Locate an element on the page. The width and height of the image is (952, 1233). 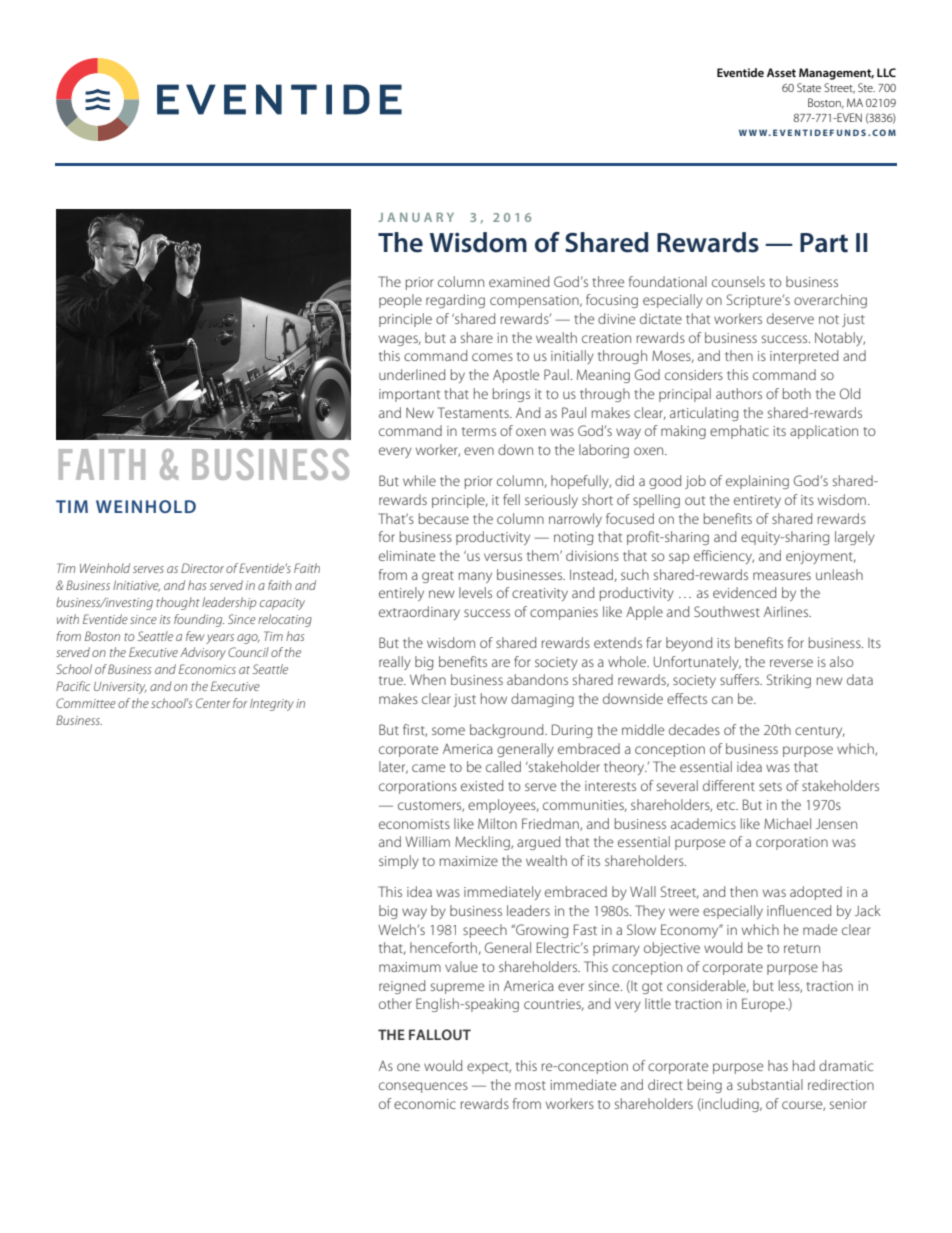
JANUARY is located at coordinates (416, 217).
